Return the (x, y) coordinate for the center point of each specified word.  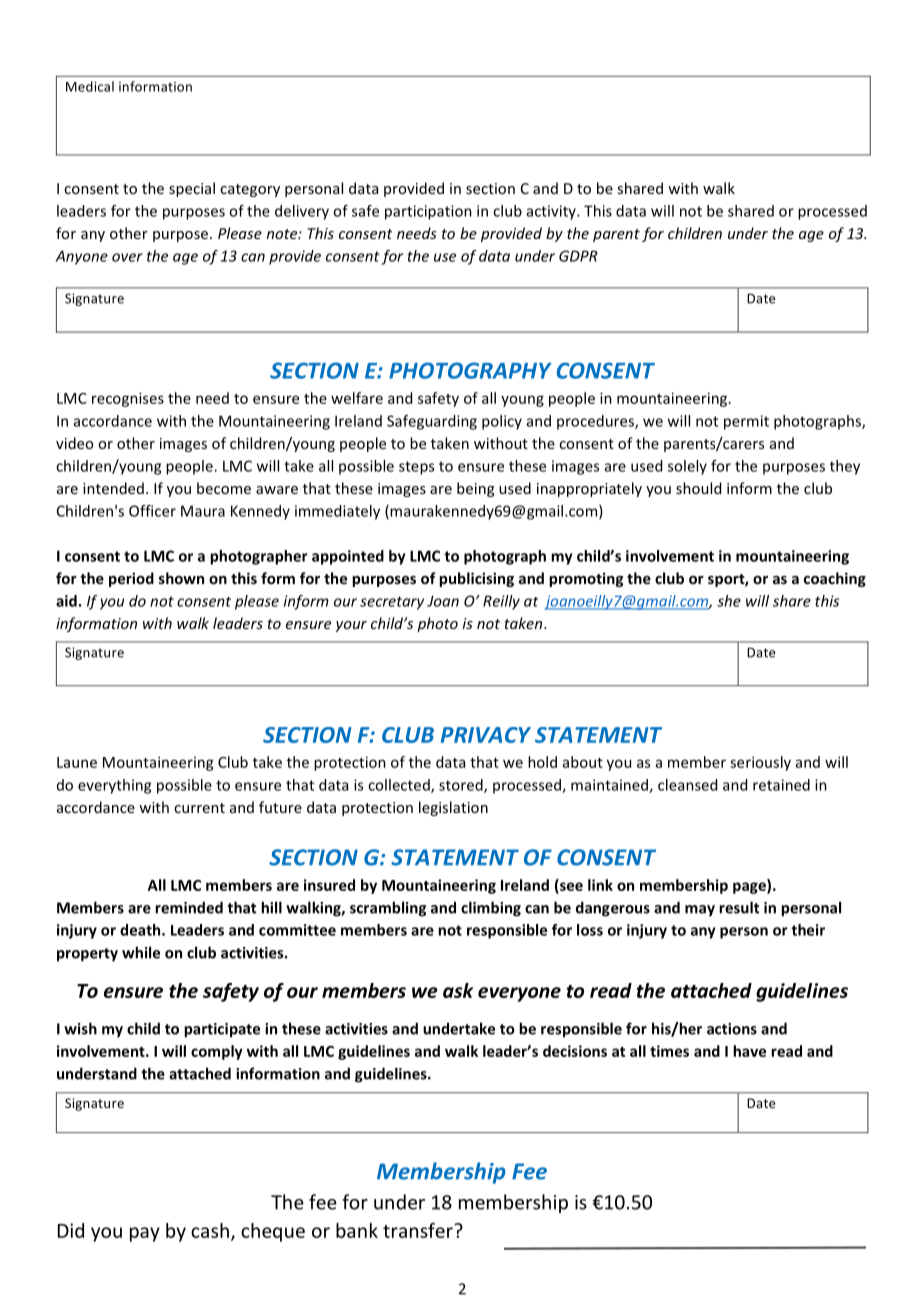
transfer (419, 1230)
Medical (90, 86)
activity (552, 212)
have (749, 1051)
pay (145, 1234)
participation (428, 212)
